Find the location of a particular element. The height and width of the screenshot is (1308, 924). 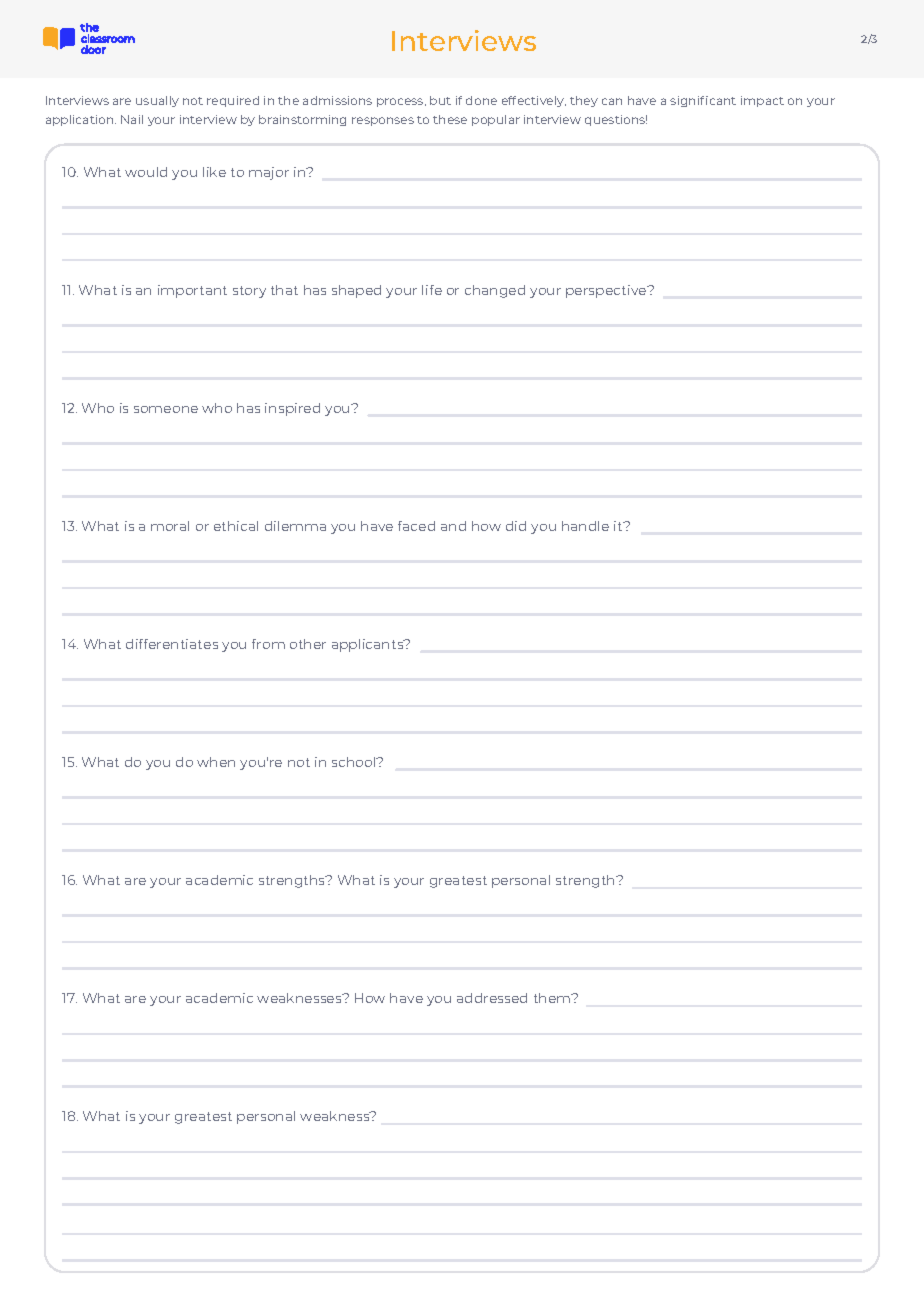

handle is located at coordinates (585, 526).
